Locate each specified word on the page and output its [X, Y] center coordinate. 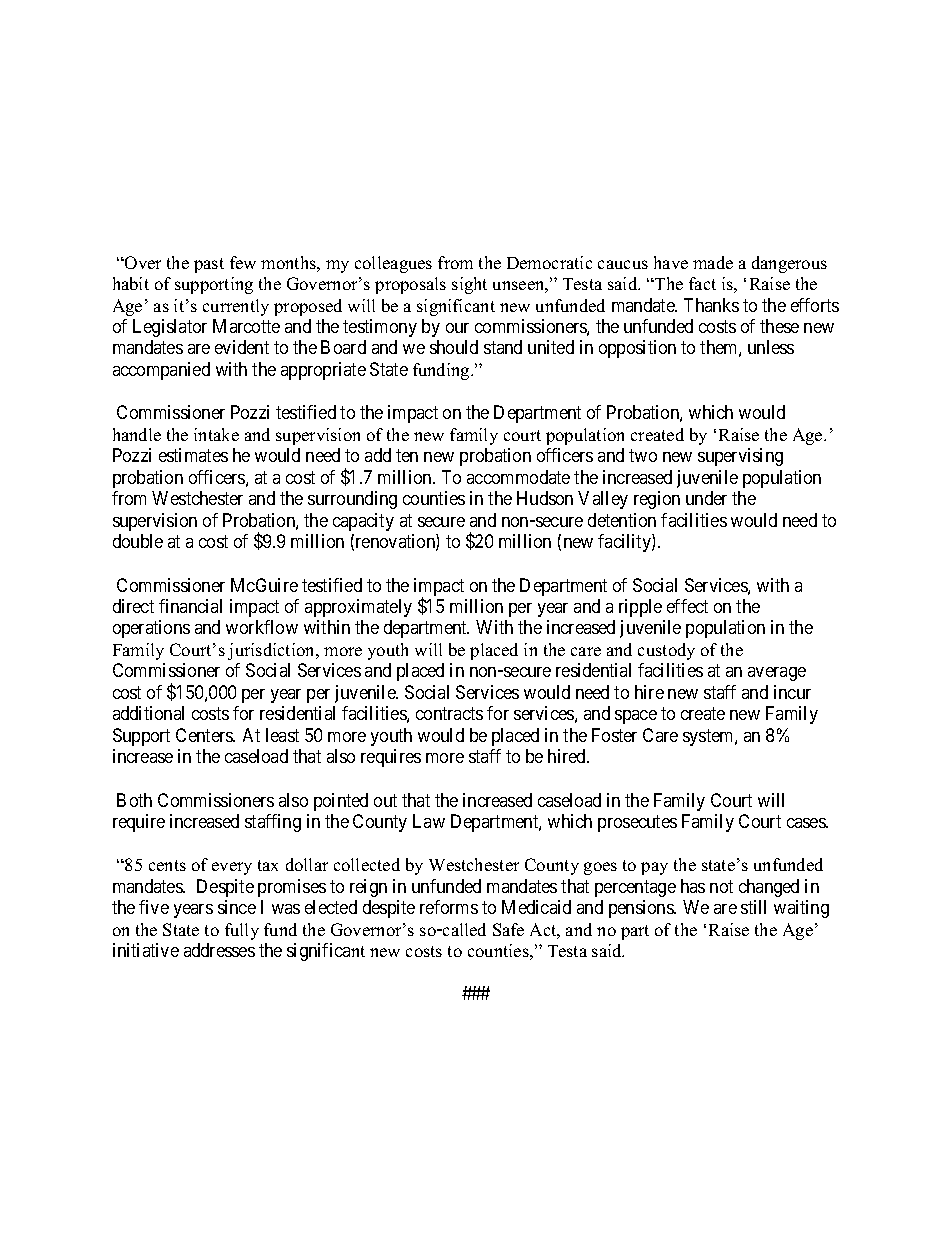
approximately [358, 608]
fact [702, 283]
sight [469, 285]
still [753, 907]
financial [190, 606]
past [209, 265]
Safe [508, 929]
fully [242, 931]
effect [687, 606]
